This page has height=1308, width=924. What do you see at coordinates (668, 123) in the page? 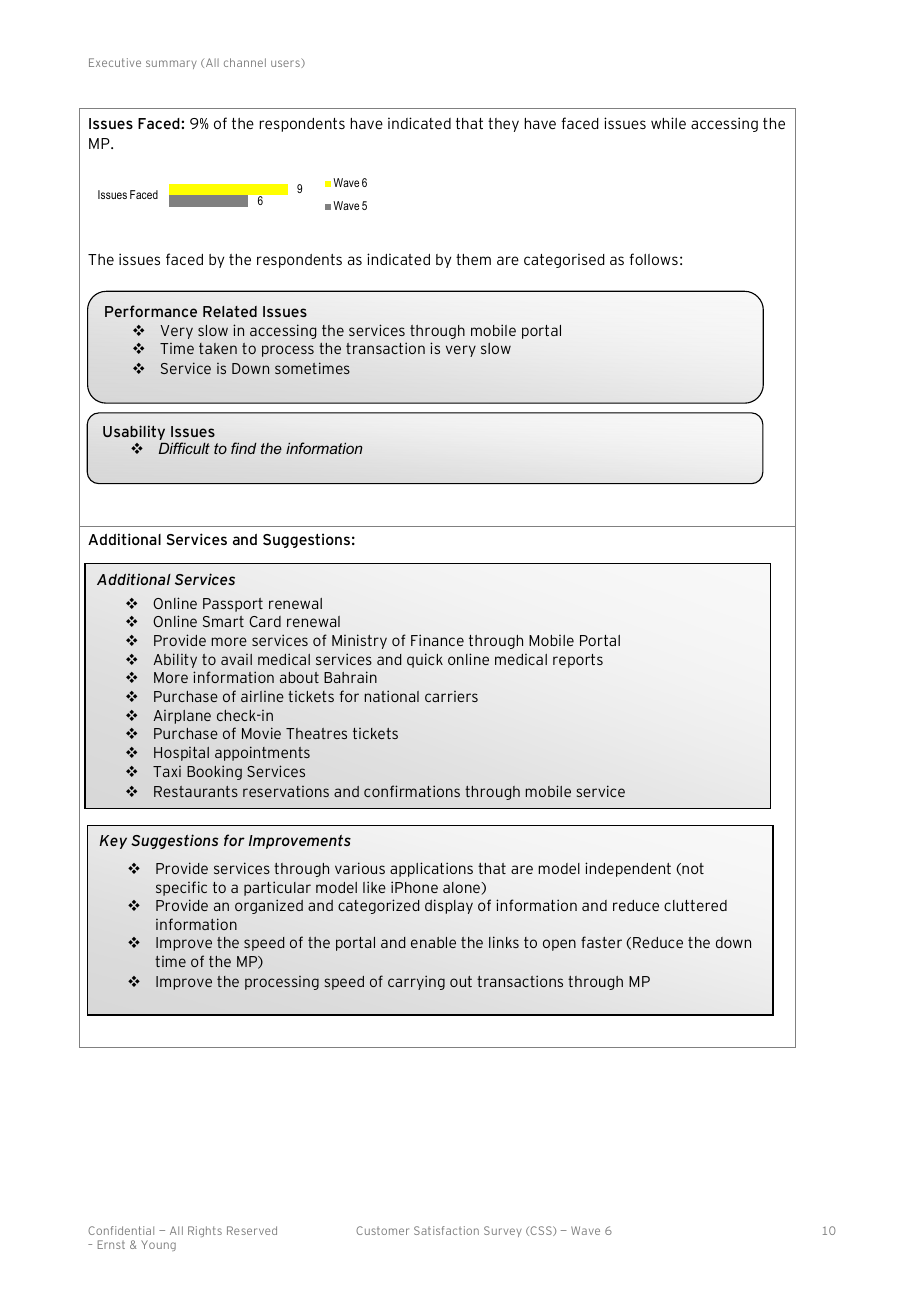
I see `while` at bounding box center [668, 123].
